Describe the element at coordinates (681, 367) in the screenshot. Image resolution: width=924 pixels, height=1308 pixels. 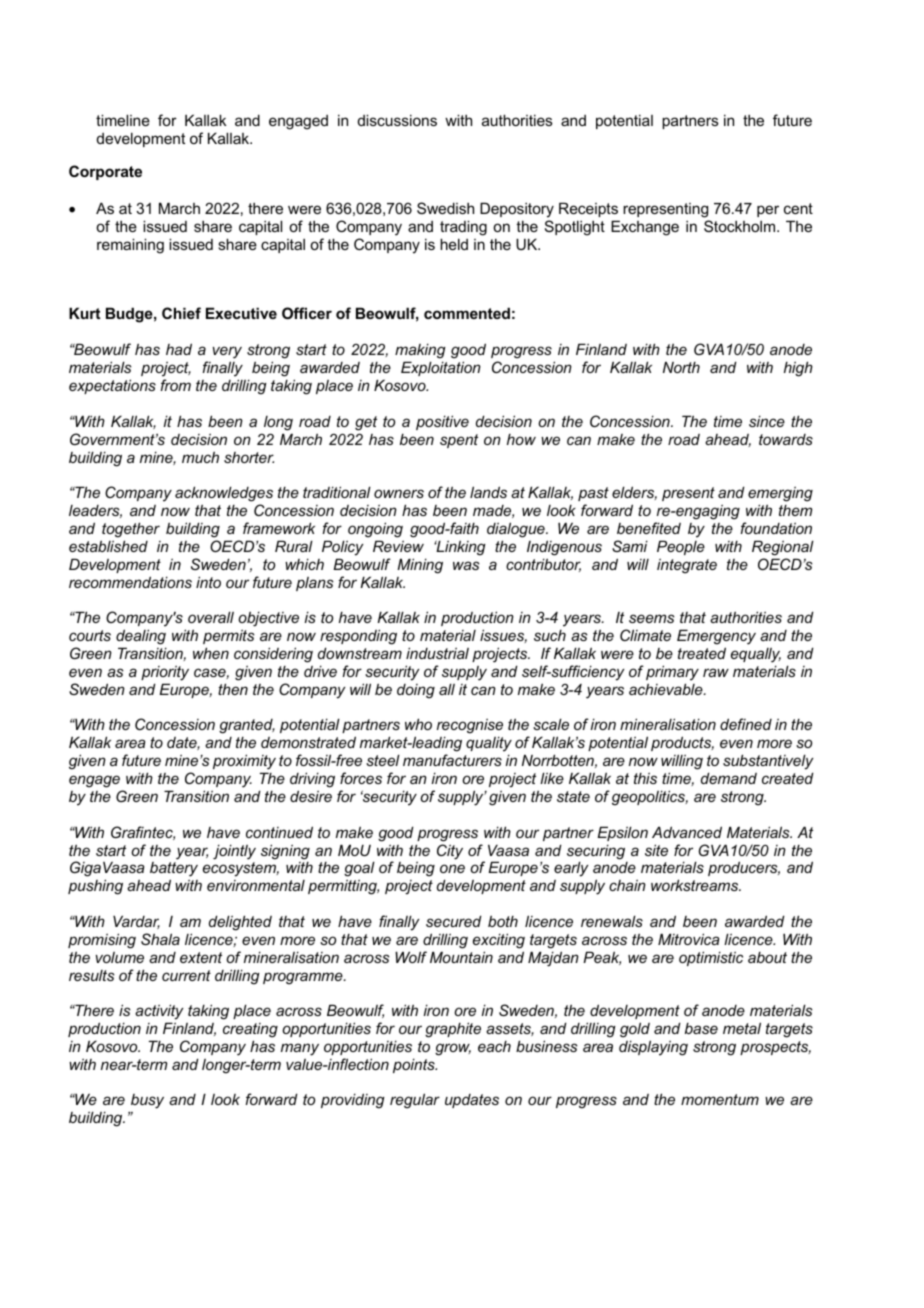
I see `North` at that location.
